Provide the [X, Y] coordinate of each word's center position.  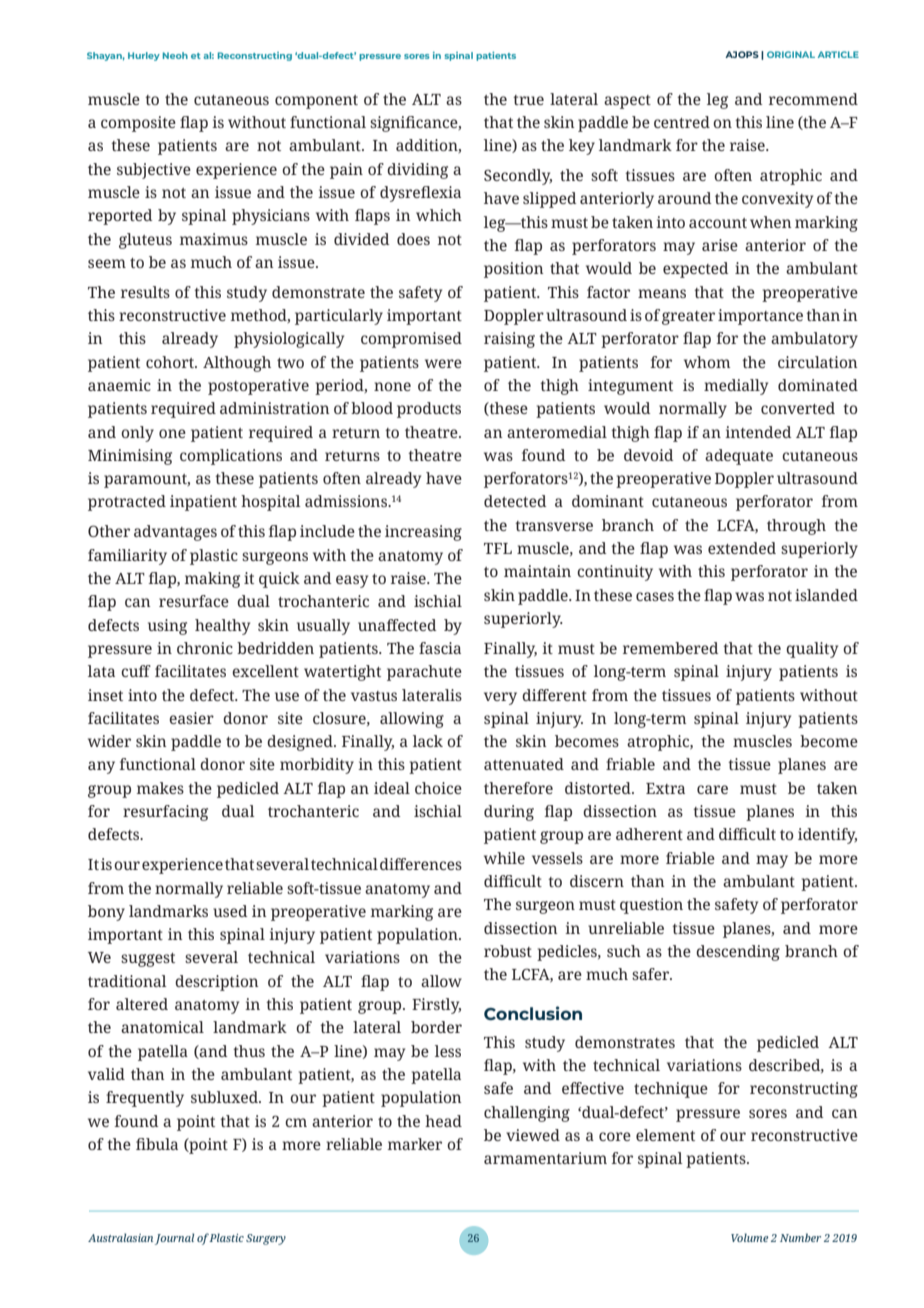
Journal [174, 1239]
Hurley [144, 56]
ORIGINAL [791, 54]
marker [415, 1144]
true [528, 100]
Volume [749, 1237]
